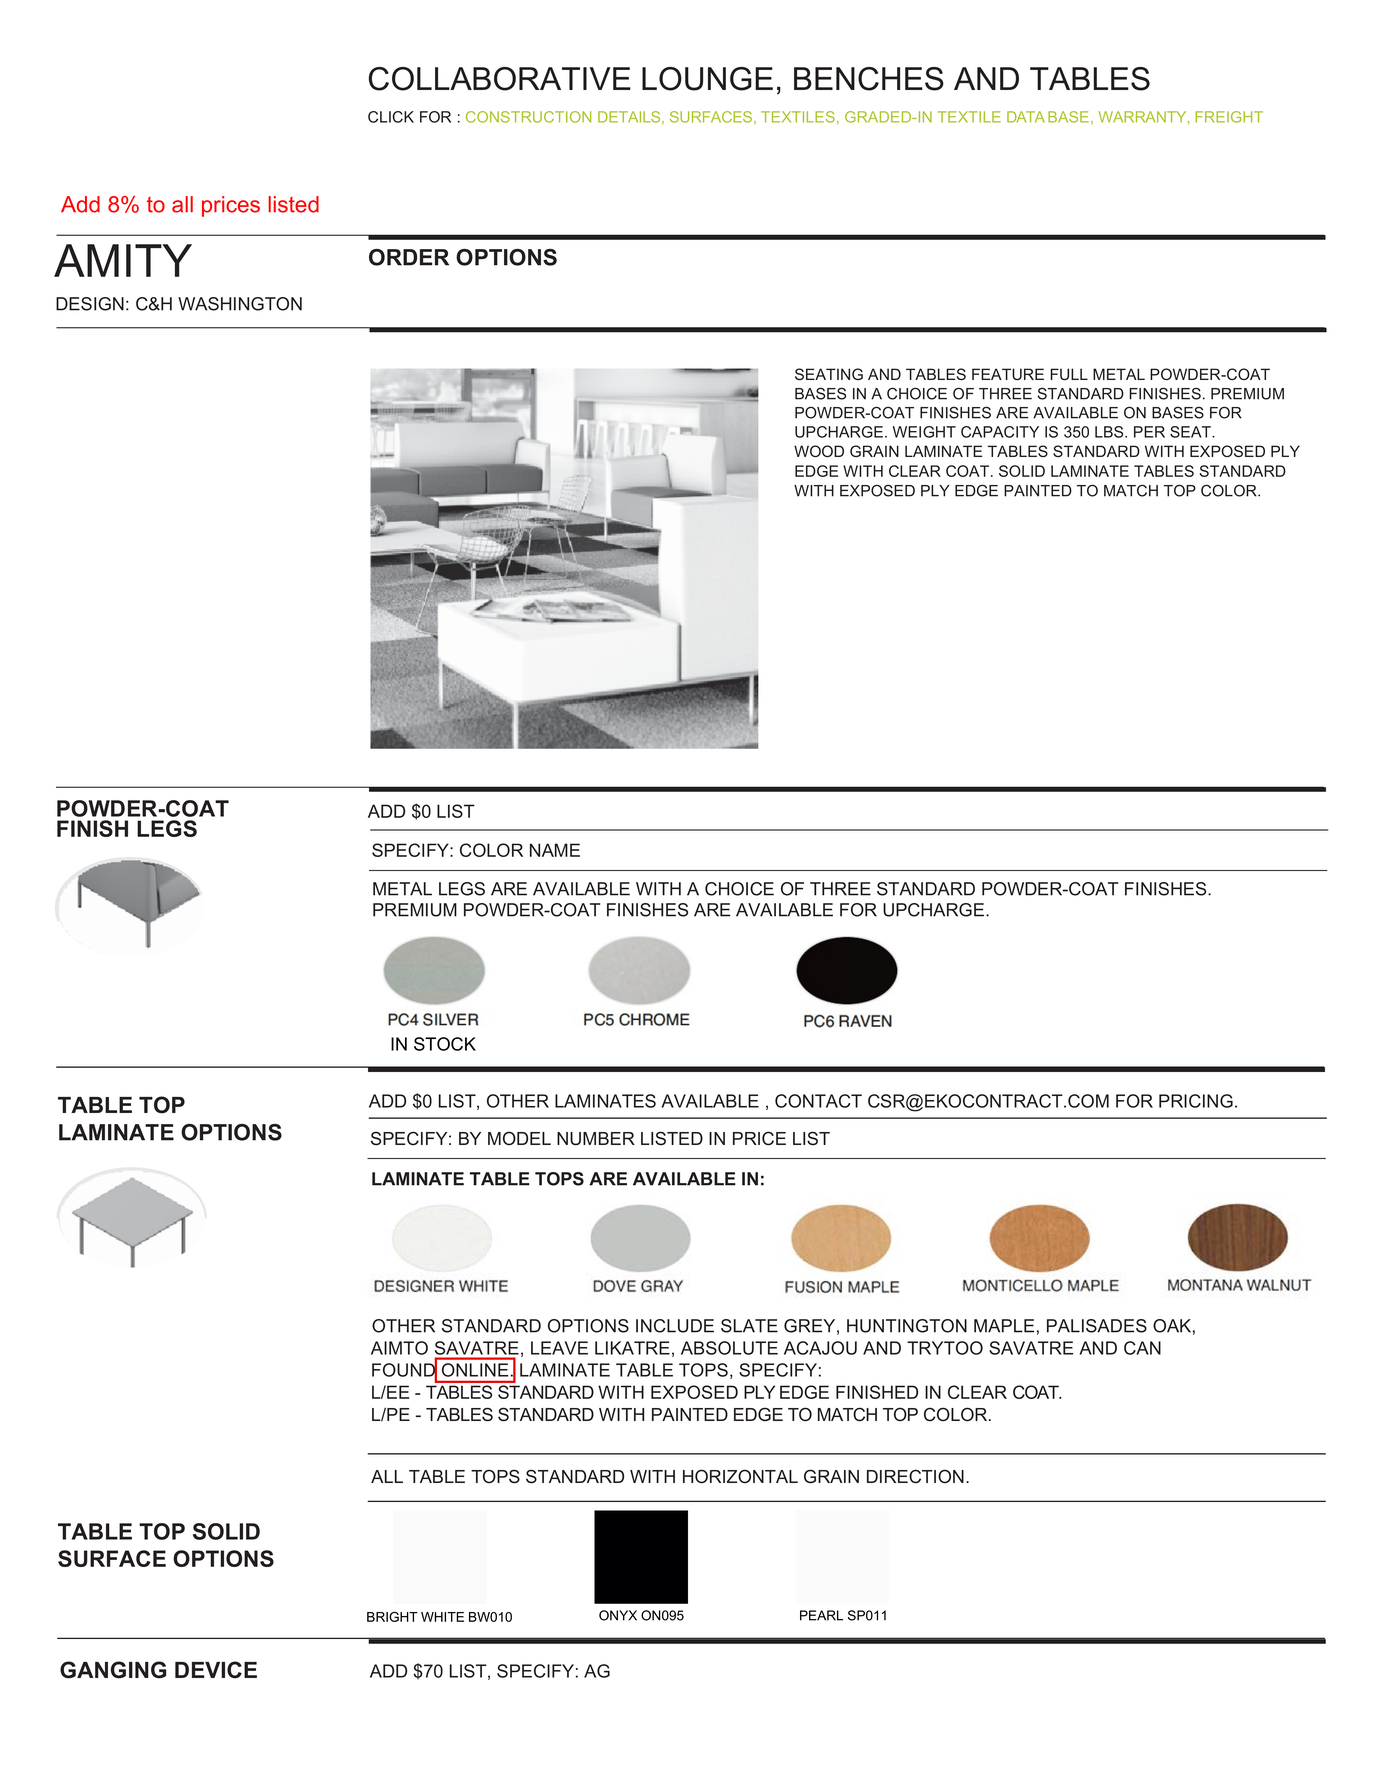  I want to click on WOOD, so click(819, 451).
